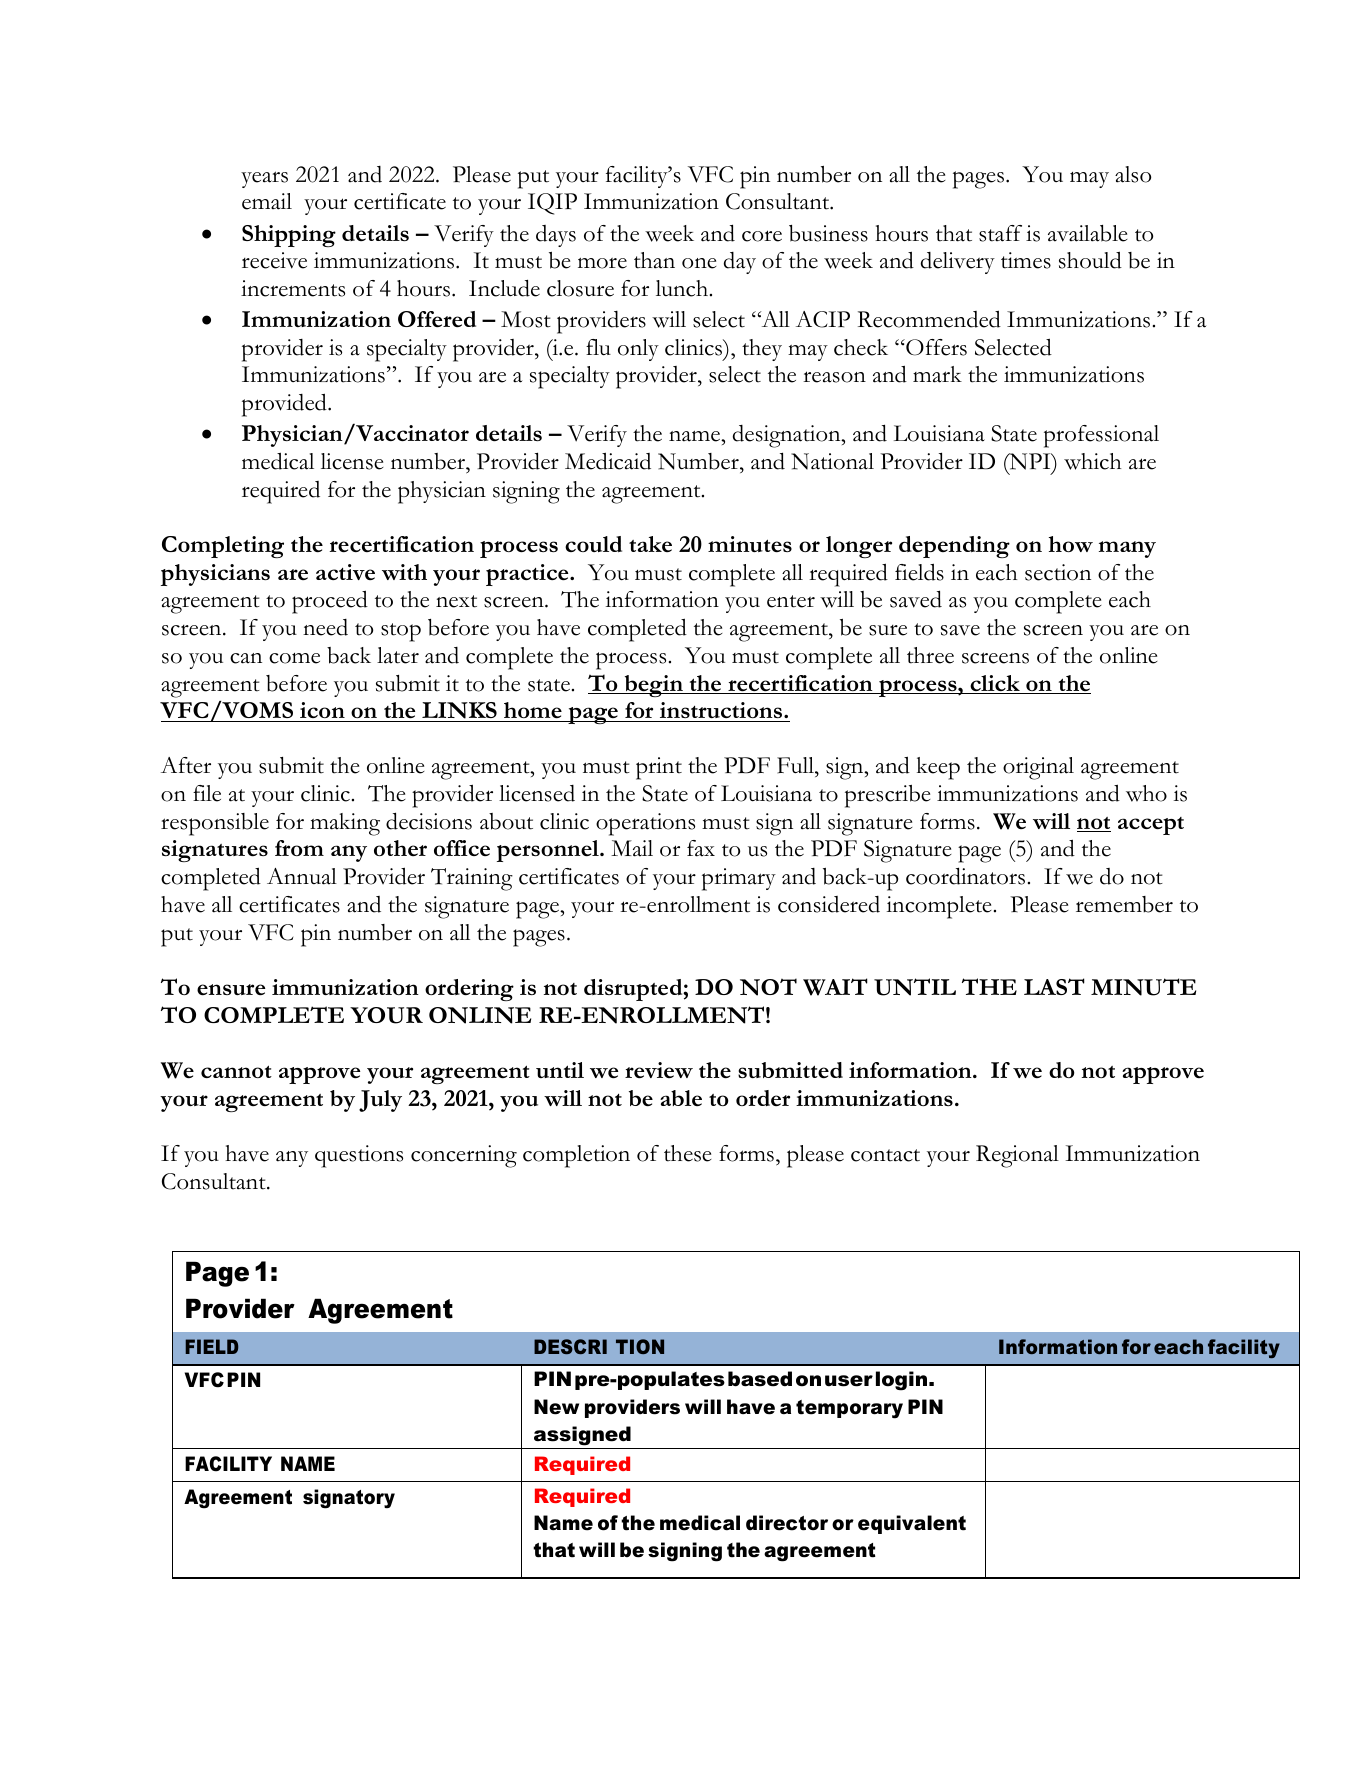 The width and height of the image is (1368, 1771). I want to click on coordinators, so click(965, 876).
